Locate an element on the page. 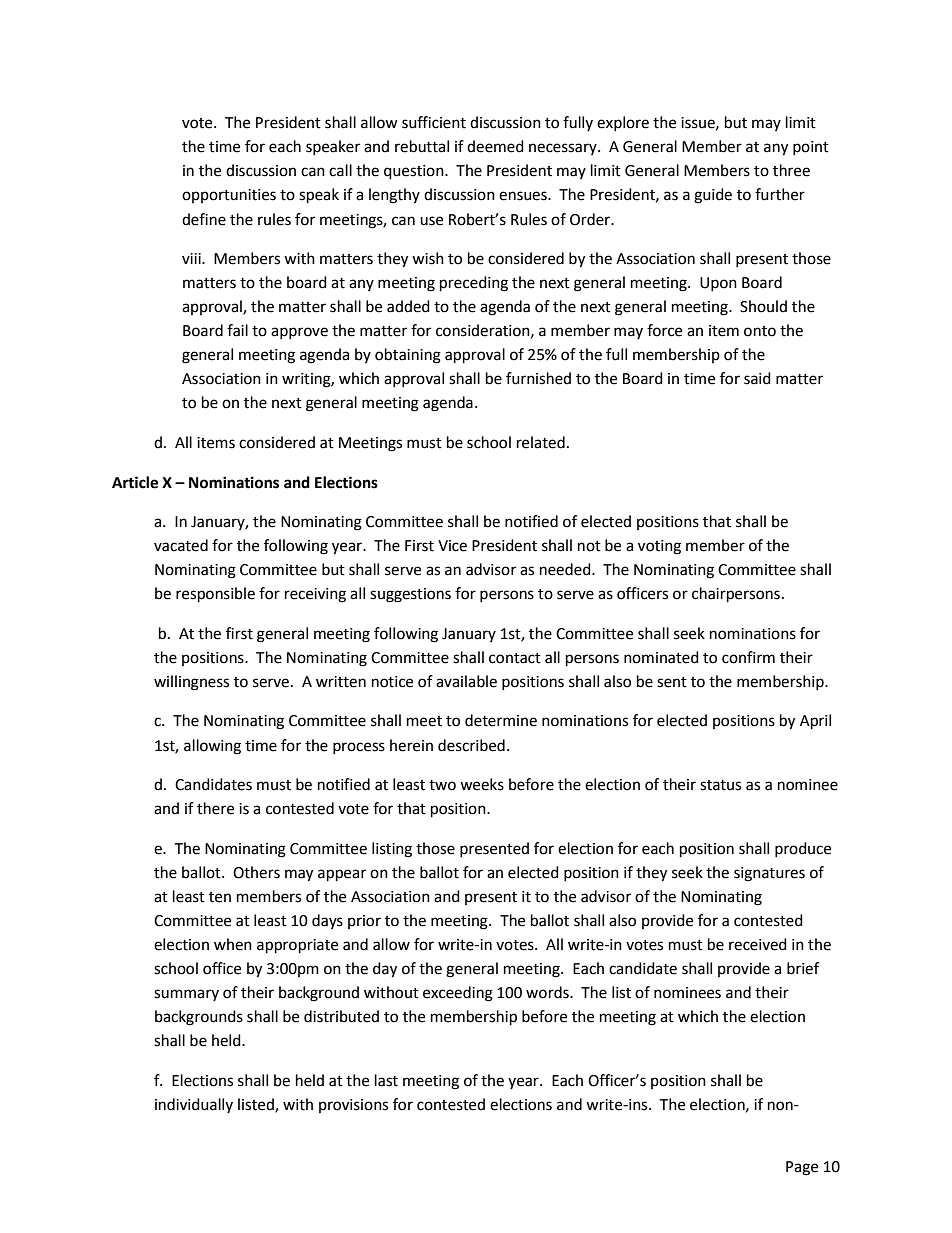  status is located at coordinates (720, 785).
